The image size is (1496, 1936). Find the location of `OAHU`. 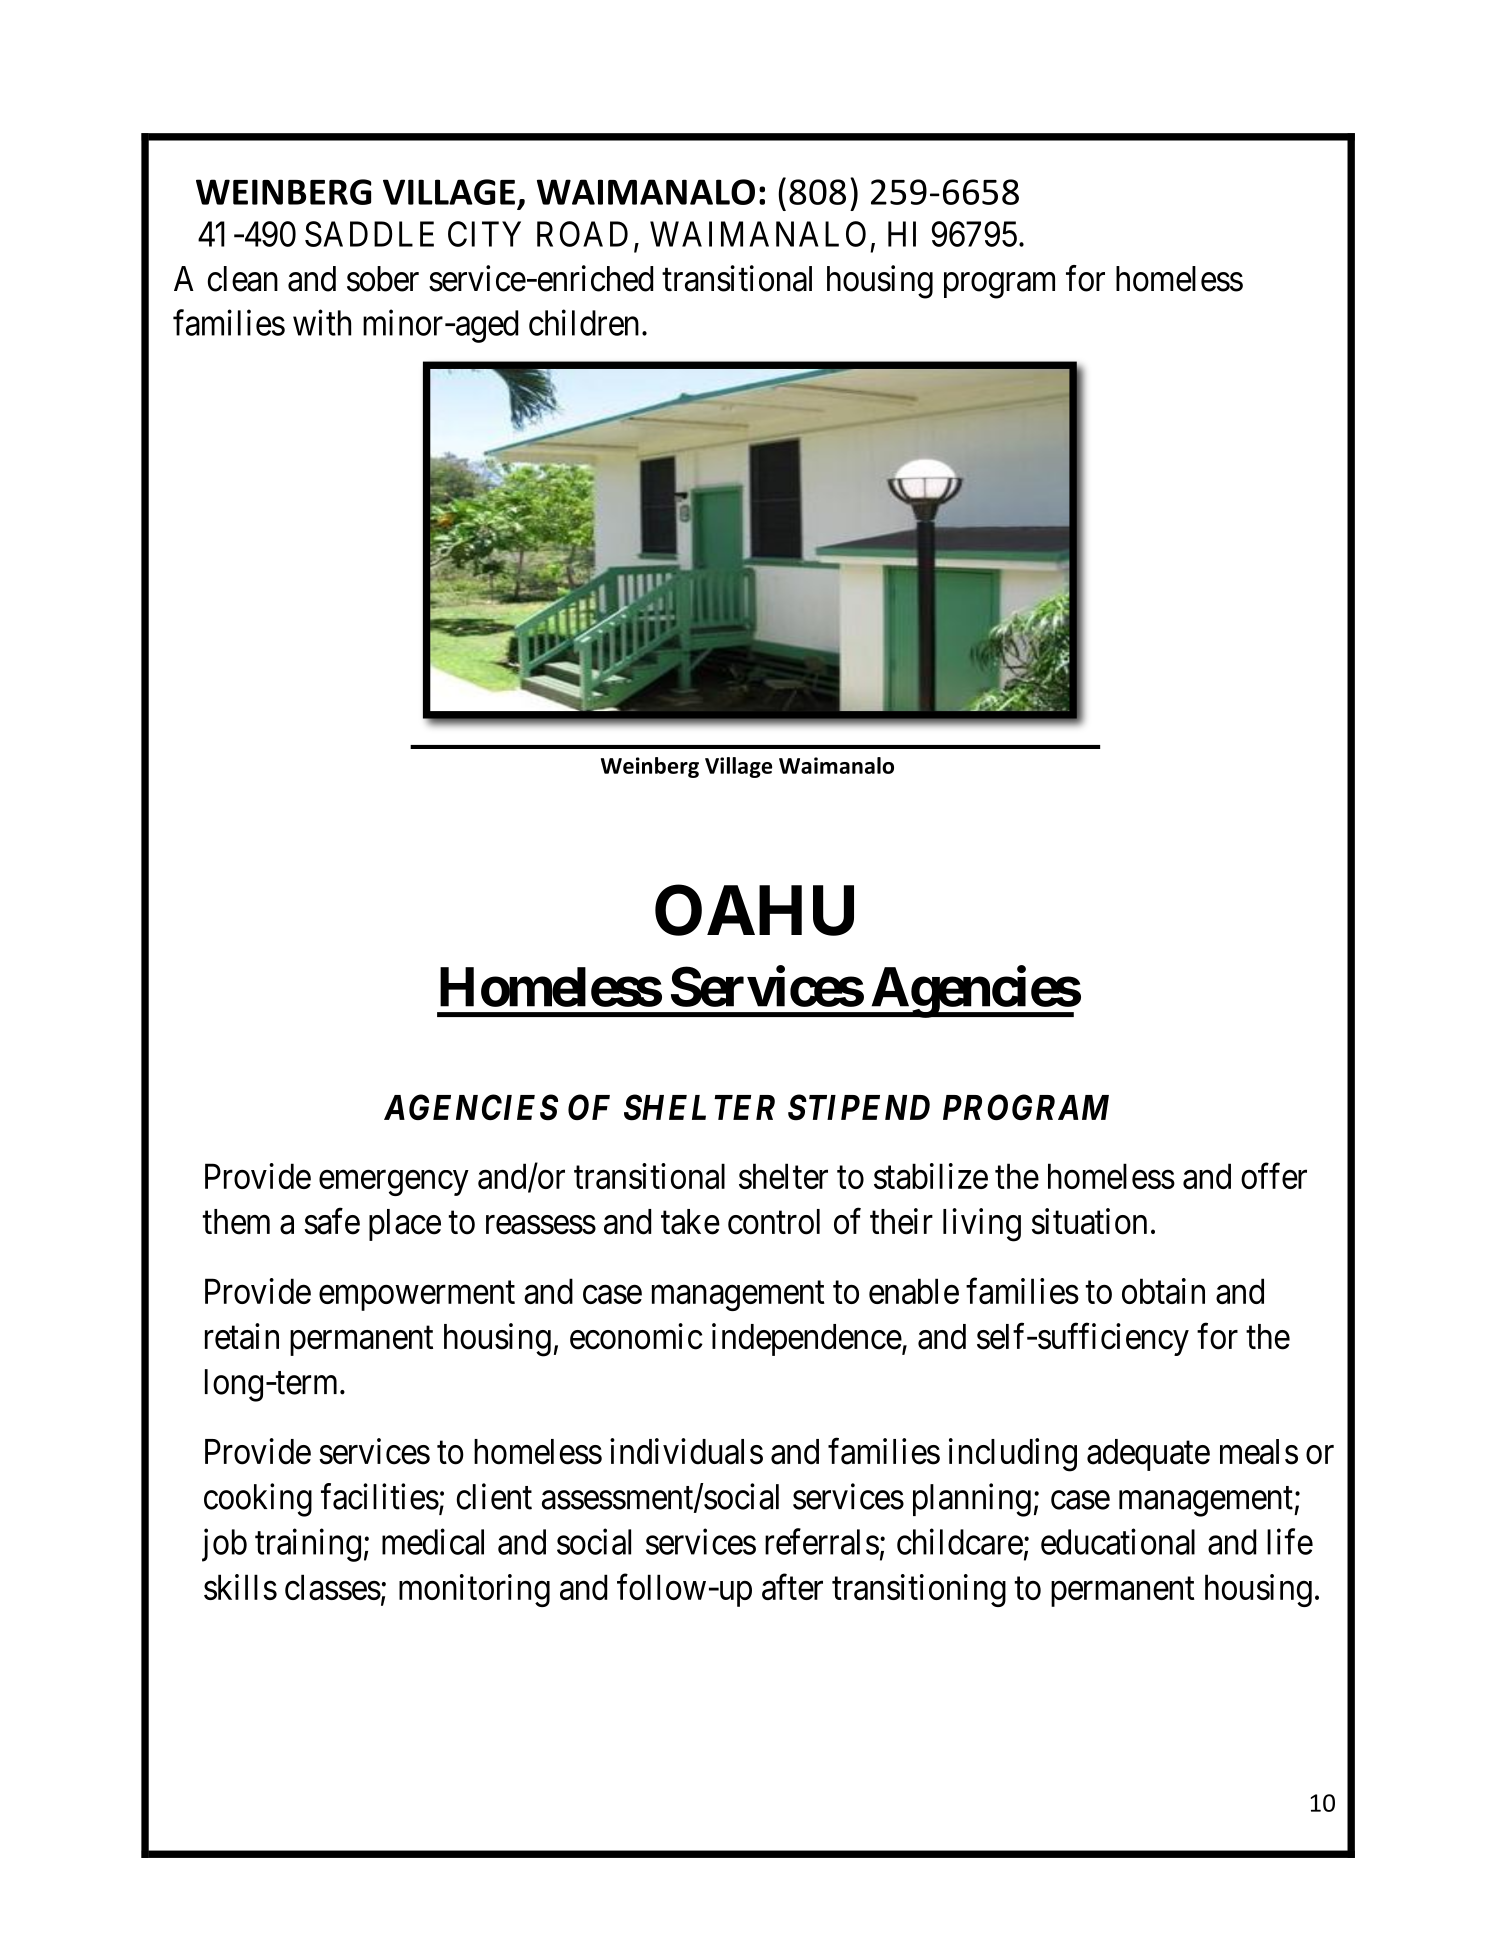

OAHU is located at coordinates (754, 910).
